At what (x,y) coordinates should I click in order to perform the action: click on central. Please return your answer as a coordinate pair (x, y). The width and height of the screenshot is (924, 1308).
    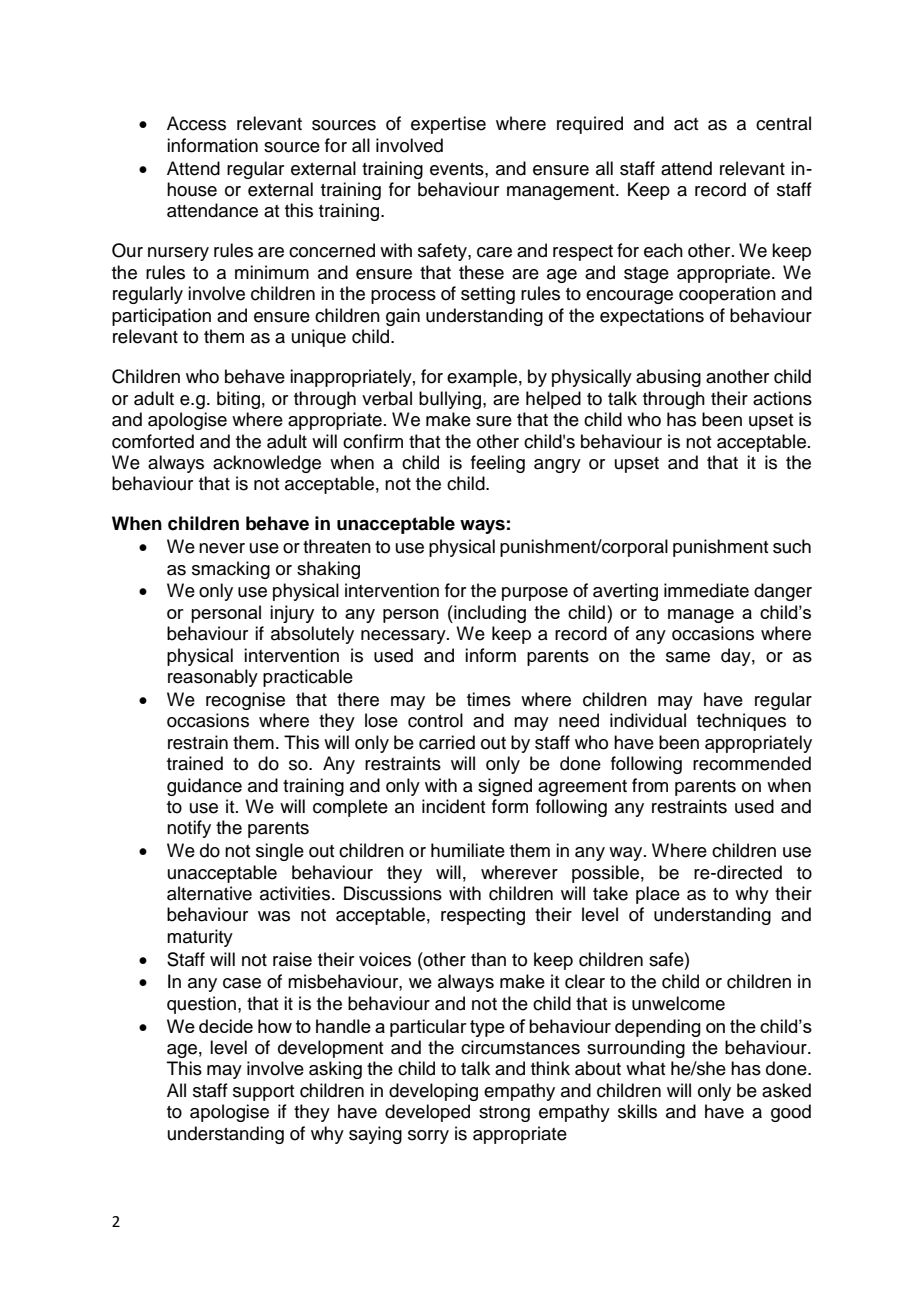
    Looking at the image, I should click on (783, 123).
